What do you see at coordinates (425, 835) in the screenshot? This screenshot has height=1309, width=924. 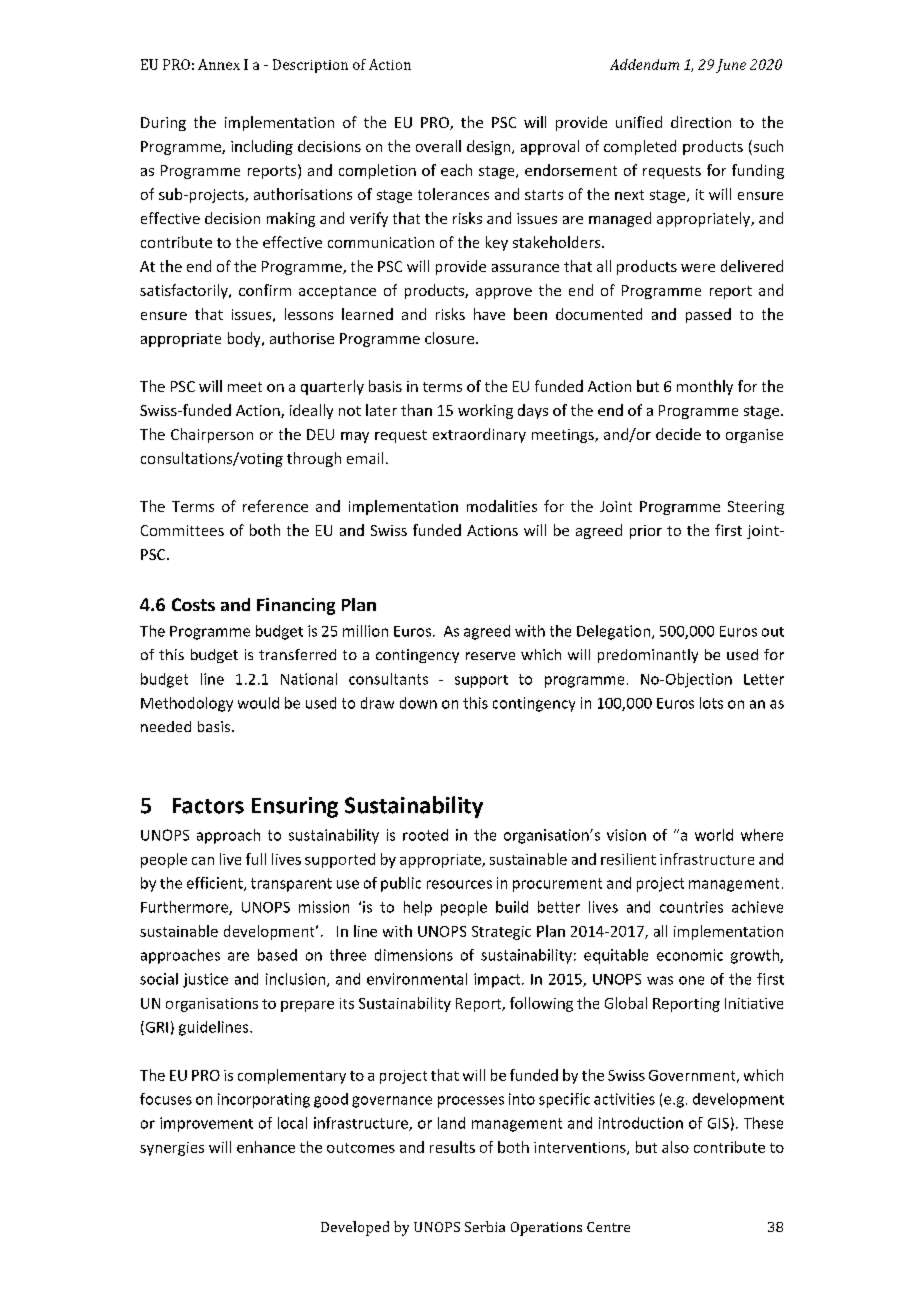 I see `rooted` at bounding box center [425, 835].
